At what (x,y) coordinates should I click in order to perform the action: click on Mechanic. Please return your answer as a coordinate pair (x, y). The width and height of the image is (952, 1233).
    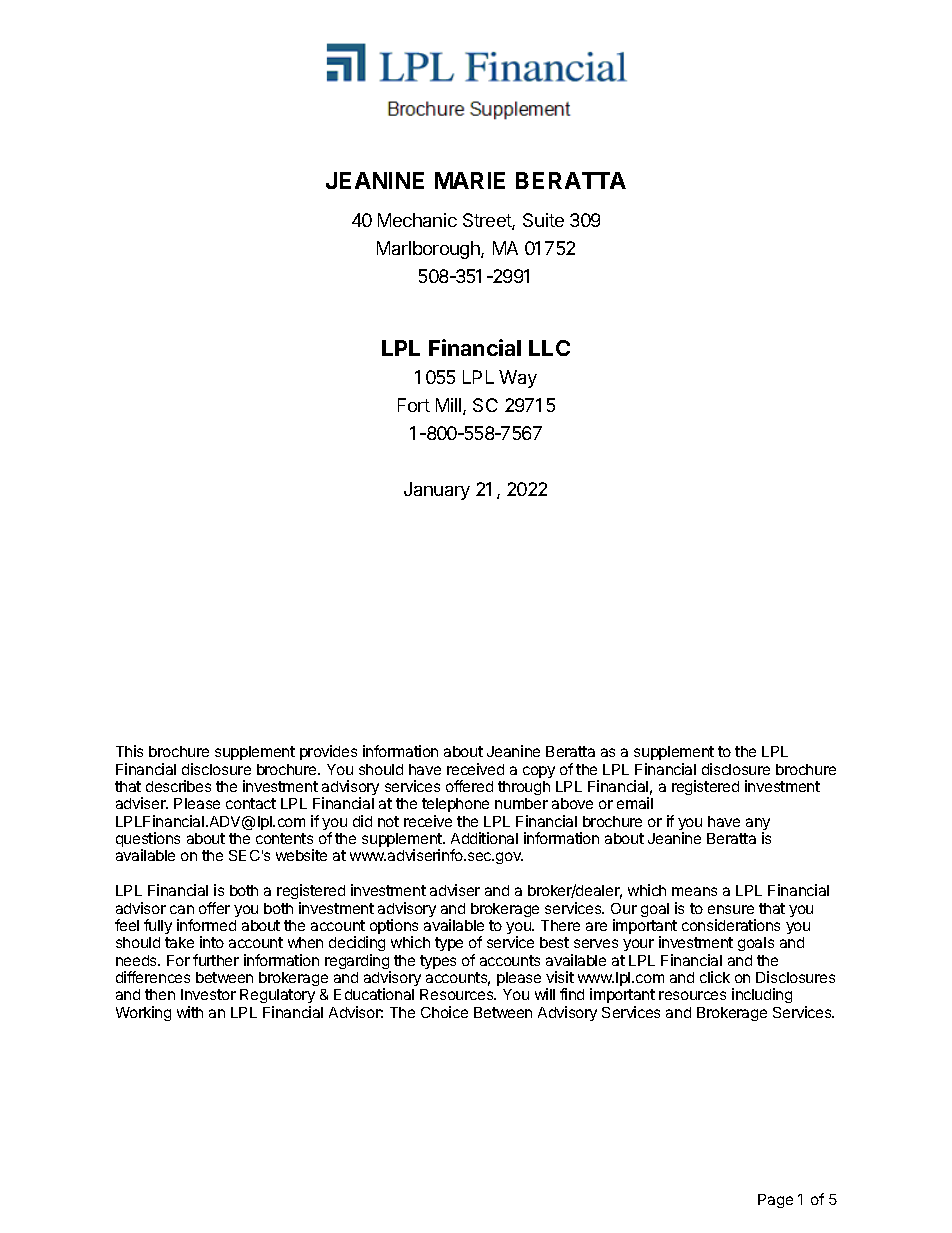
    Looking at the image, I should click on (417, 220).
